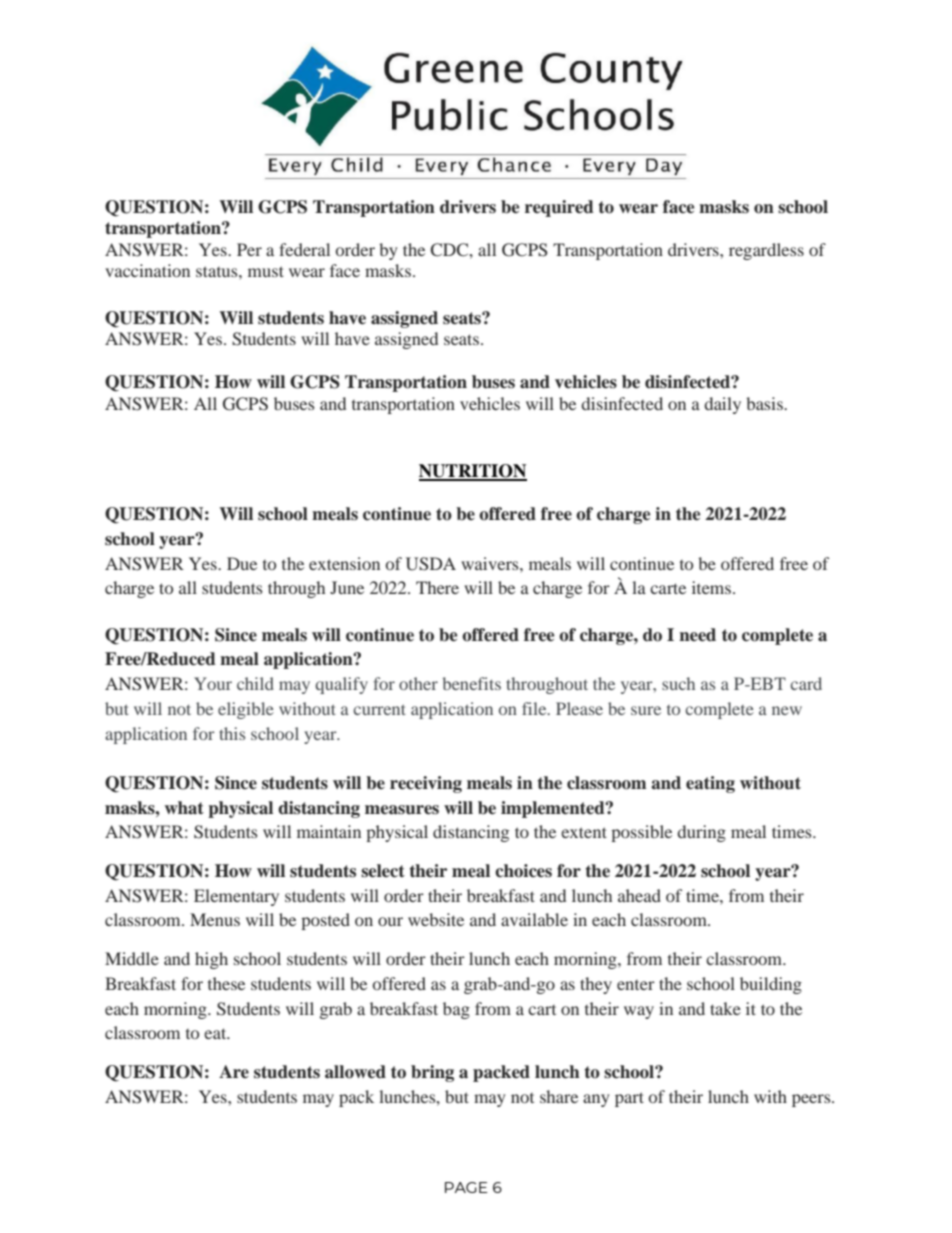 Image resolution: width=952 pixels, height=1233 pixels. Describe the element at coordinates (184, 808) in the image. I see `what` at that location.
